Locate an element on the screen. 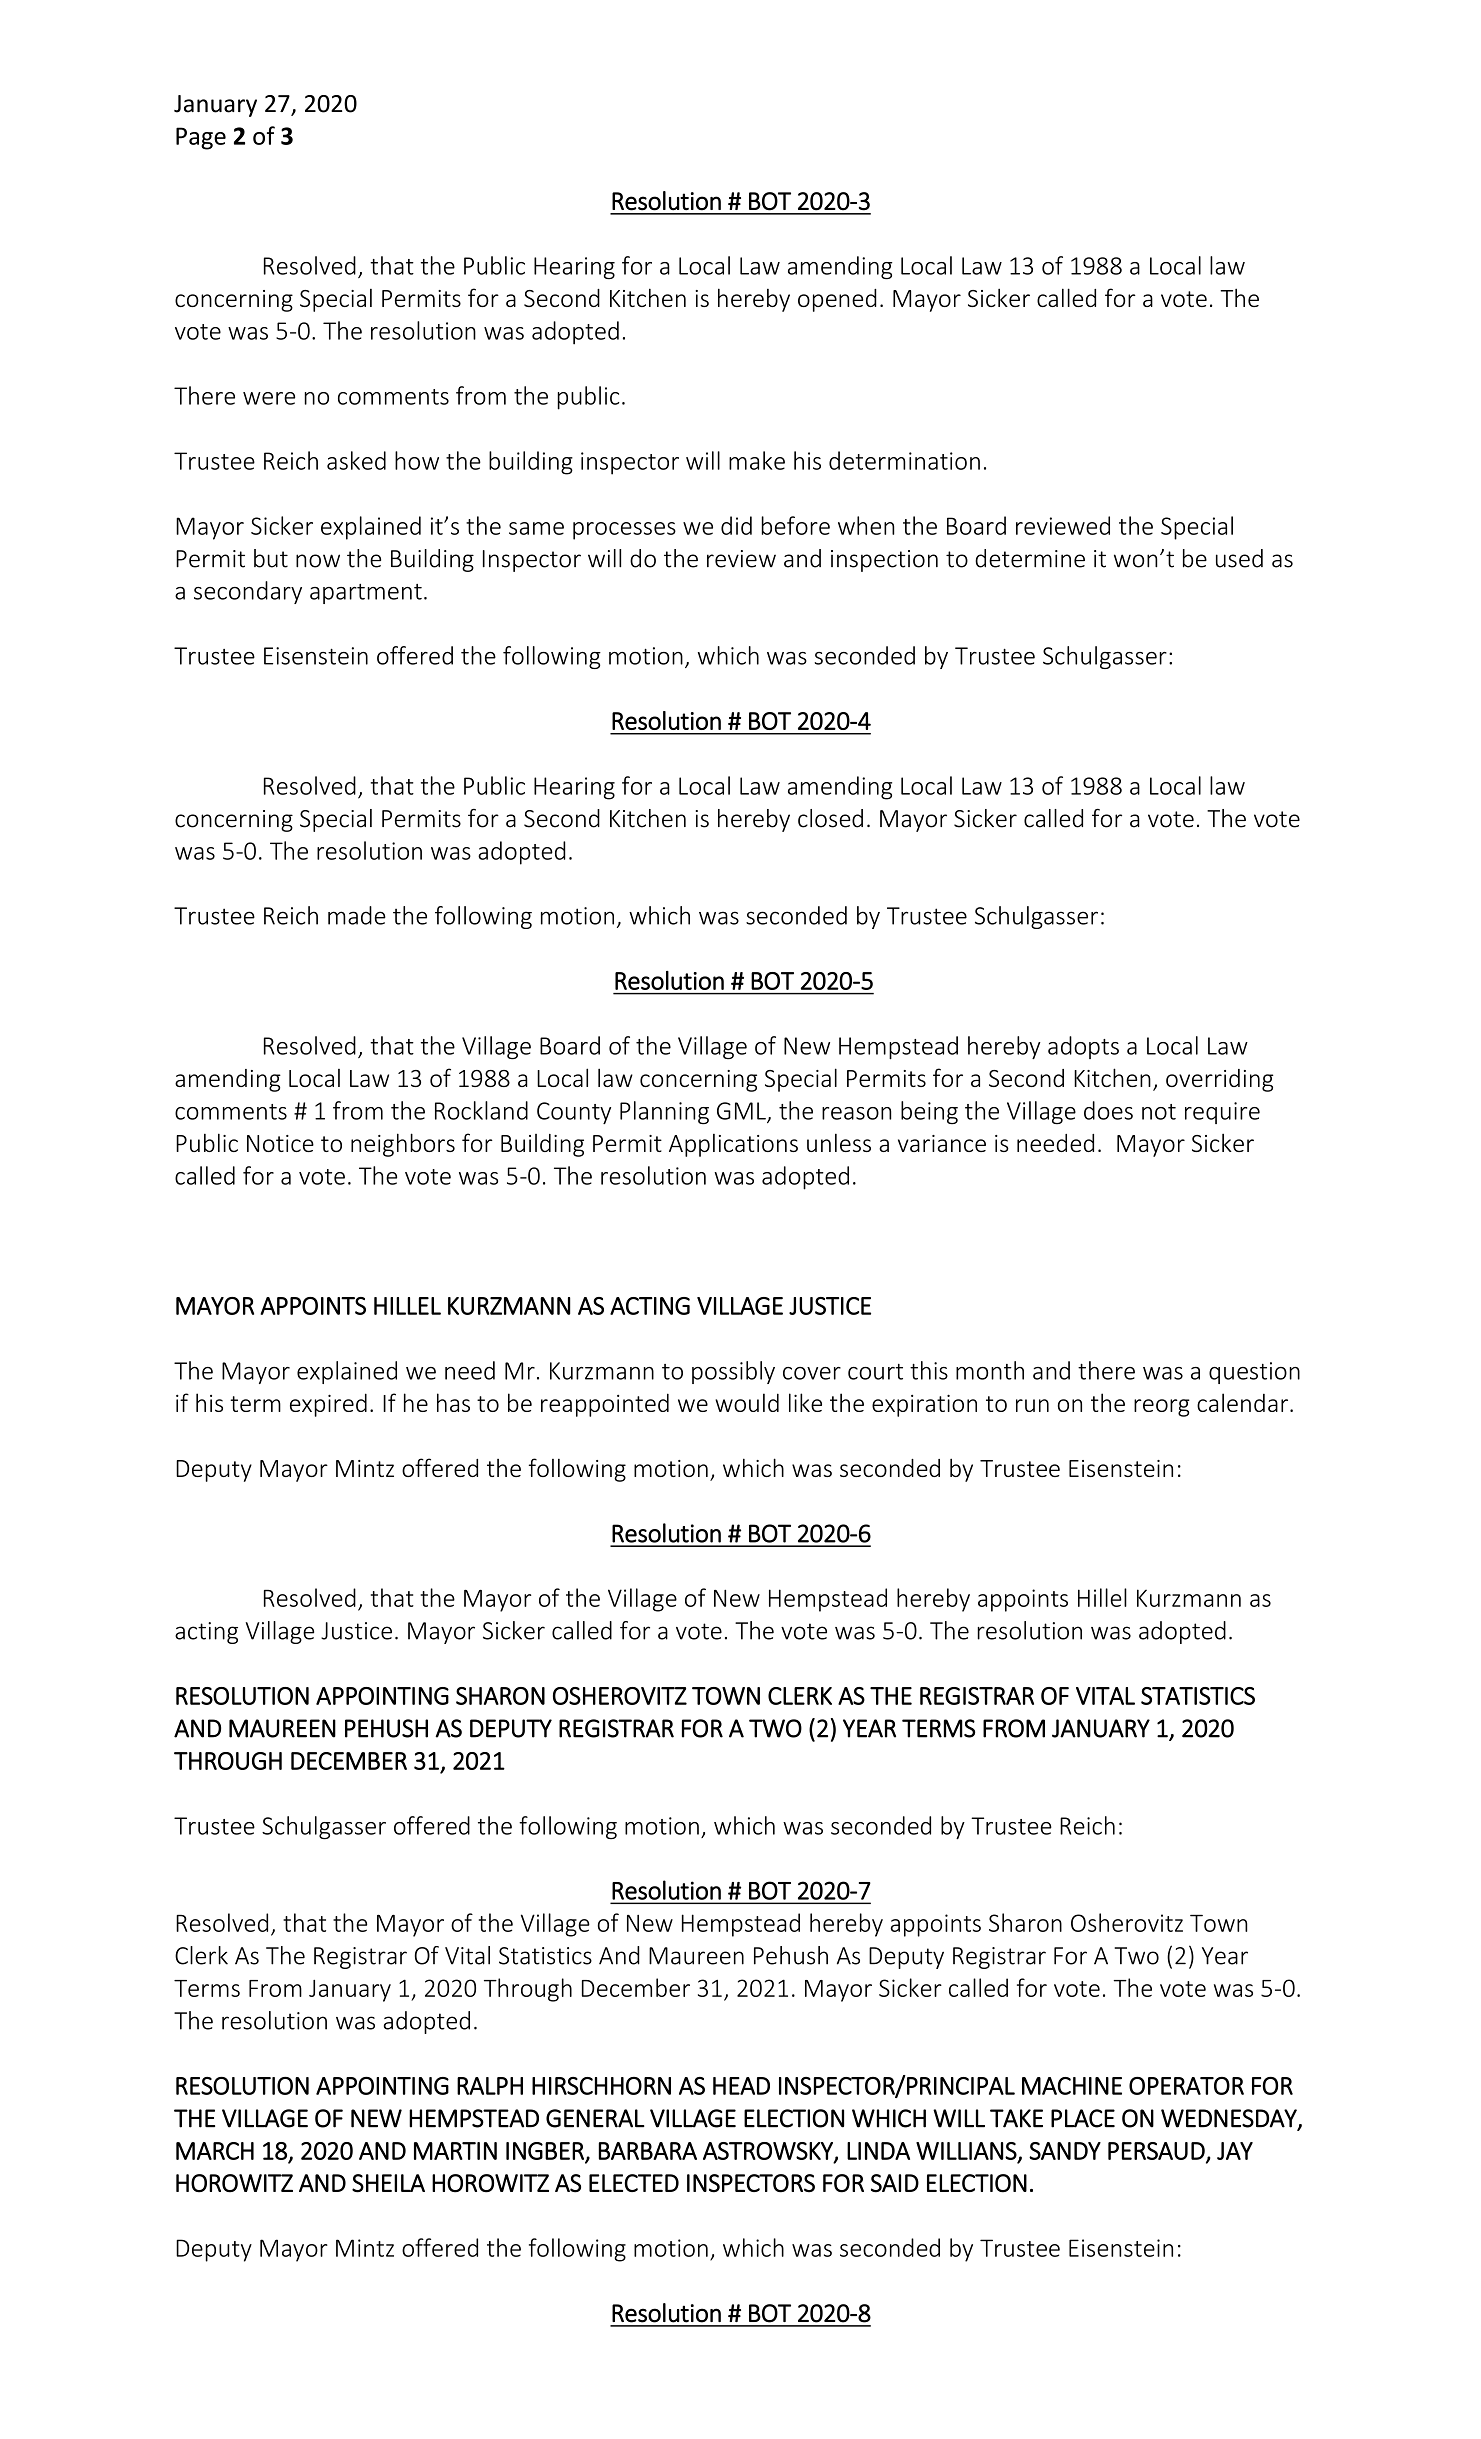  Page is located at coordinates (201, 138).
